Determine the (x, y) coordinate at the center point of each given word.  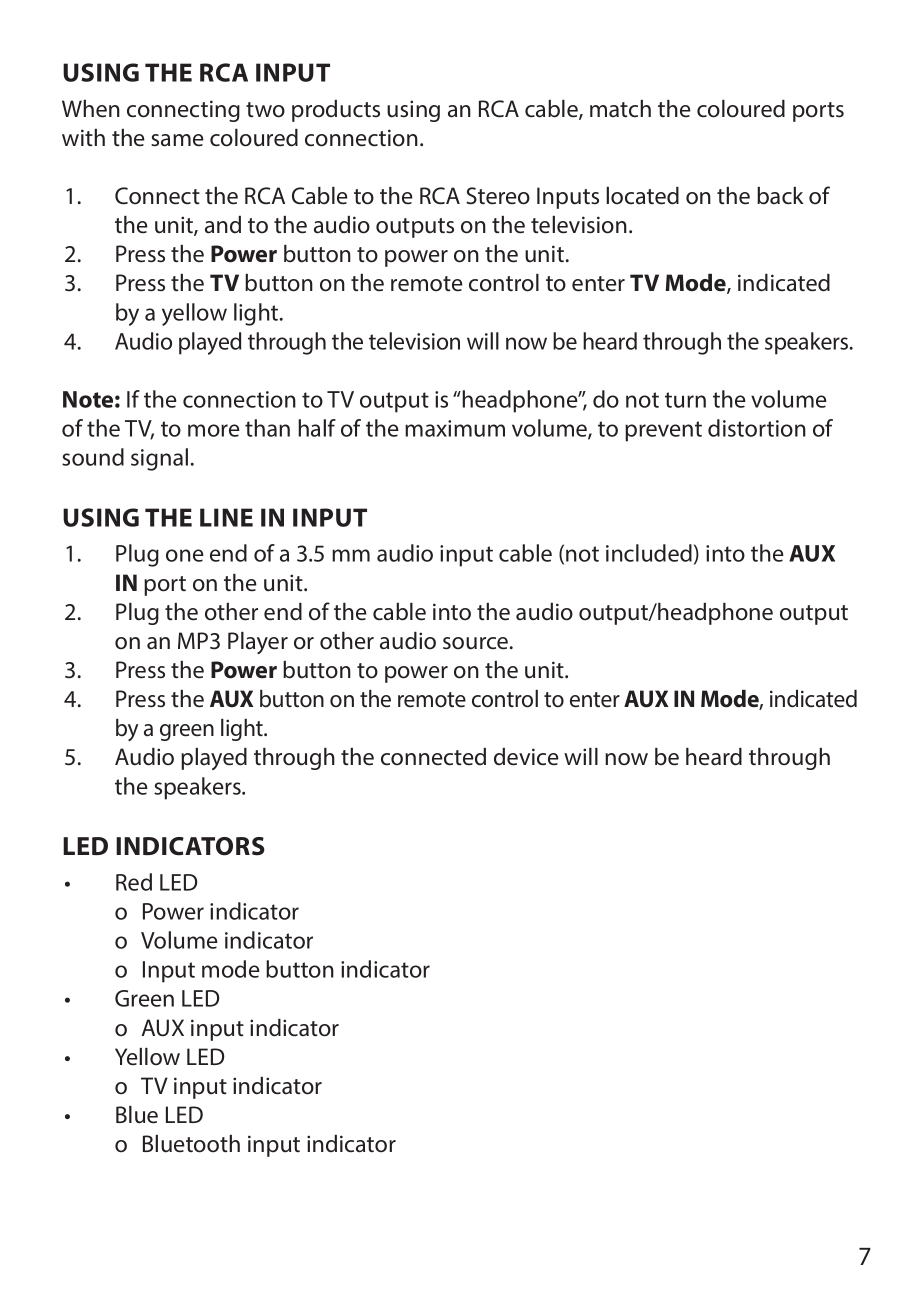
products (336, 111)
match (620, 109)
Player (258, 643)
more (214, 430)
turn (685, 400)
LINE (226, 517)
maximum (455, 428)
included (649, 553)
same (177, 140)
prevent (663, 431)
